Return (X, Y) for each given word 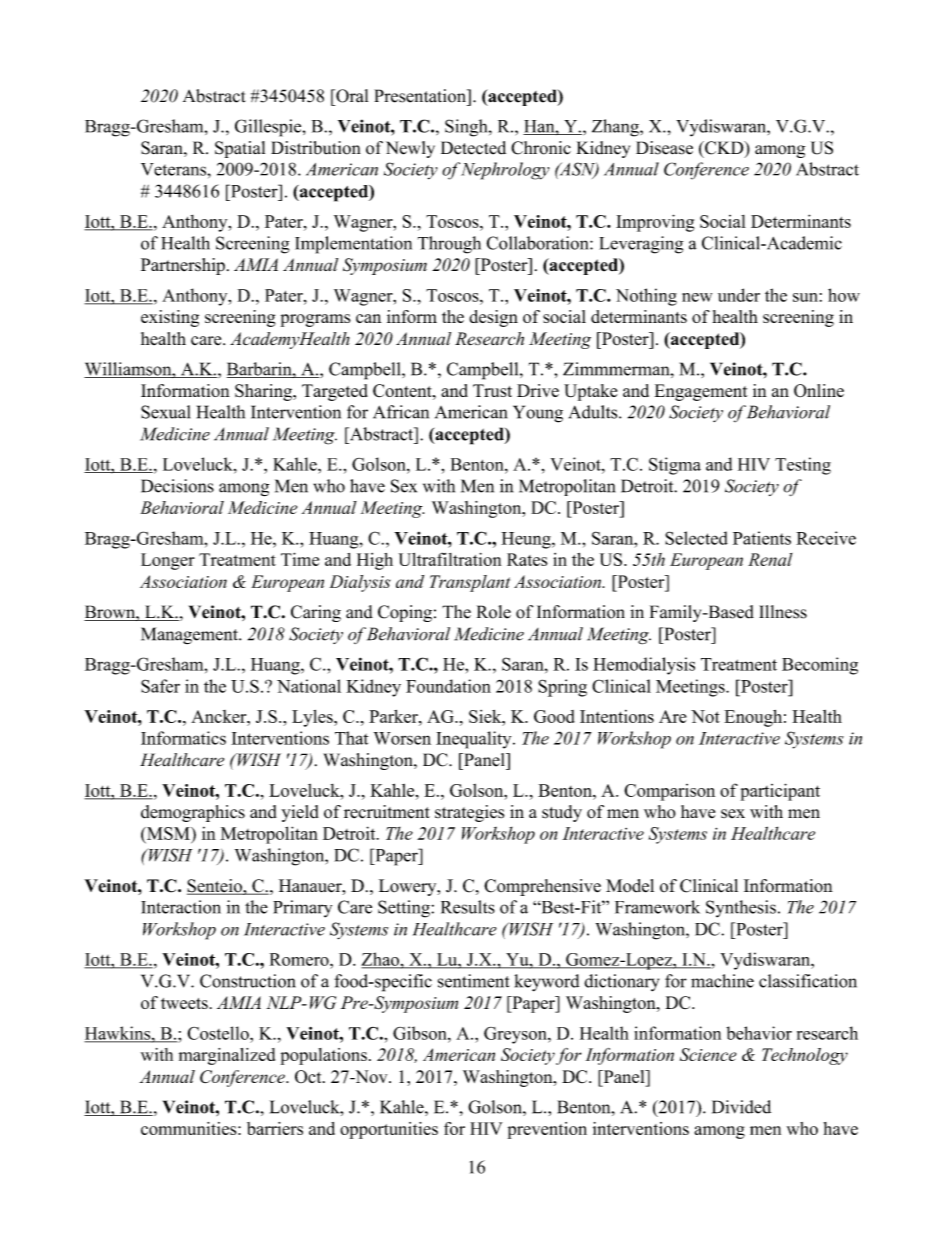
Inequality (475, 740)
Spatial (240, 149)
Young (538, 414)
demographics (193, 813)
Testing (803, 466)
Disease (664, 148)
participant (780, 792)
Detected (473, 148)
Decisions (177, 486)
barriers (275, 1128)
